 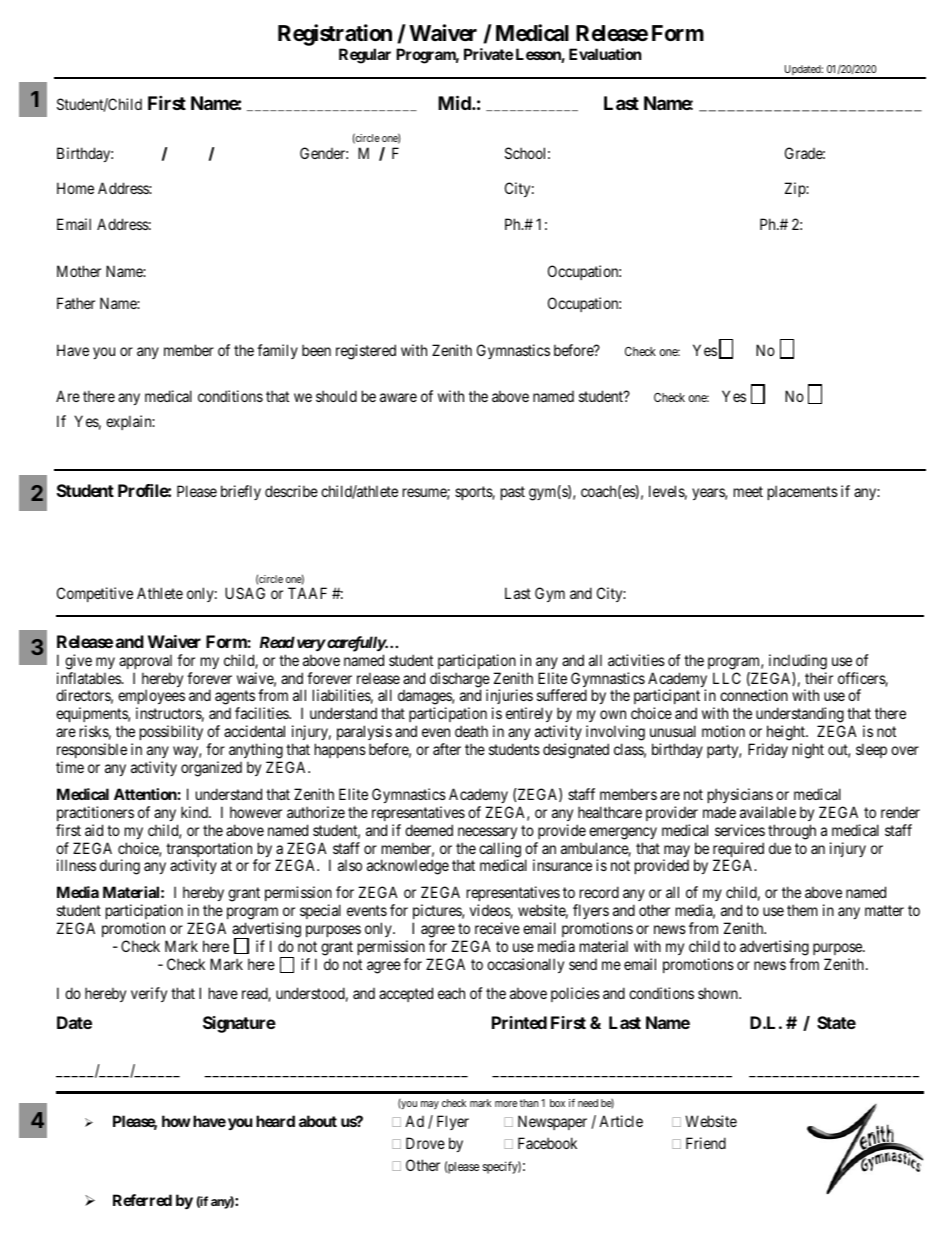 I want to click on including, so click(x=798, y=662).
